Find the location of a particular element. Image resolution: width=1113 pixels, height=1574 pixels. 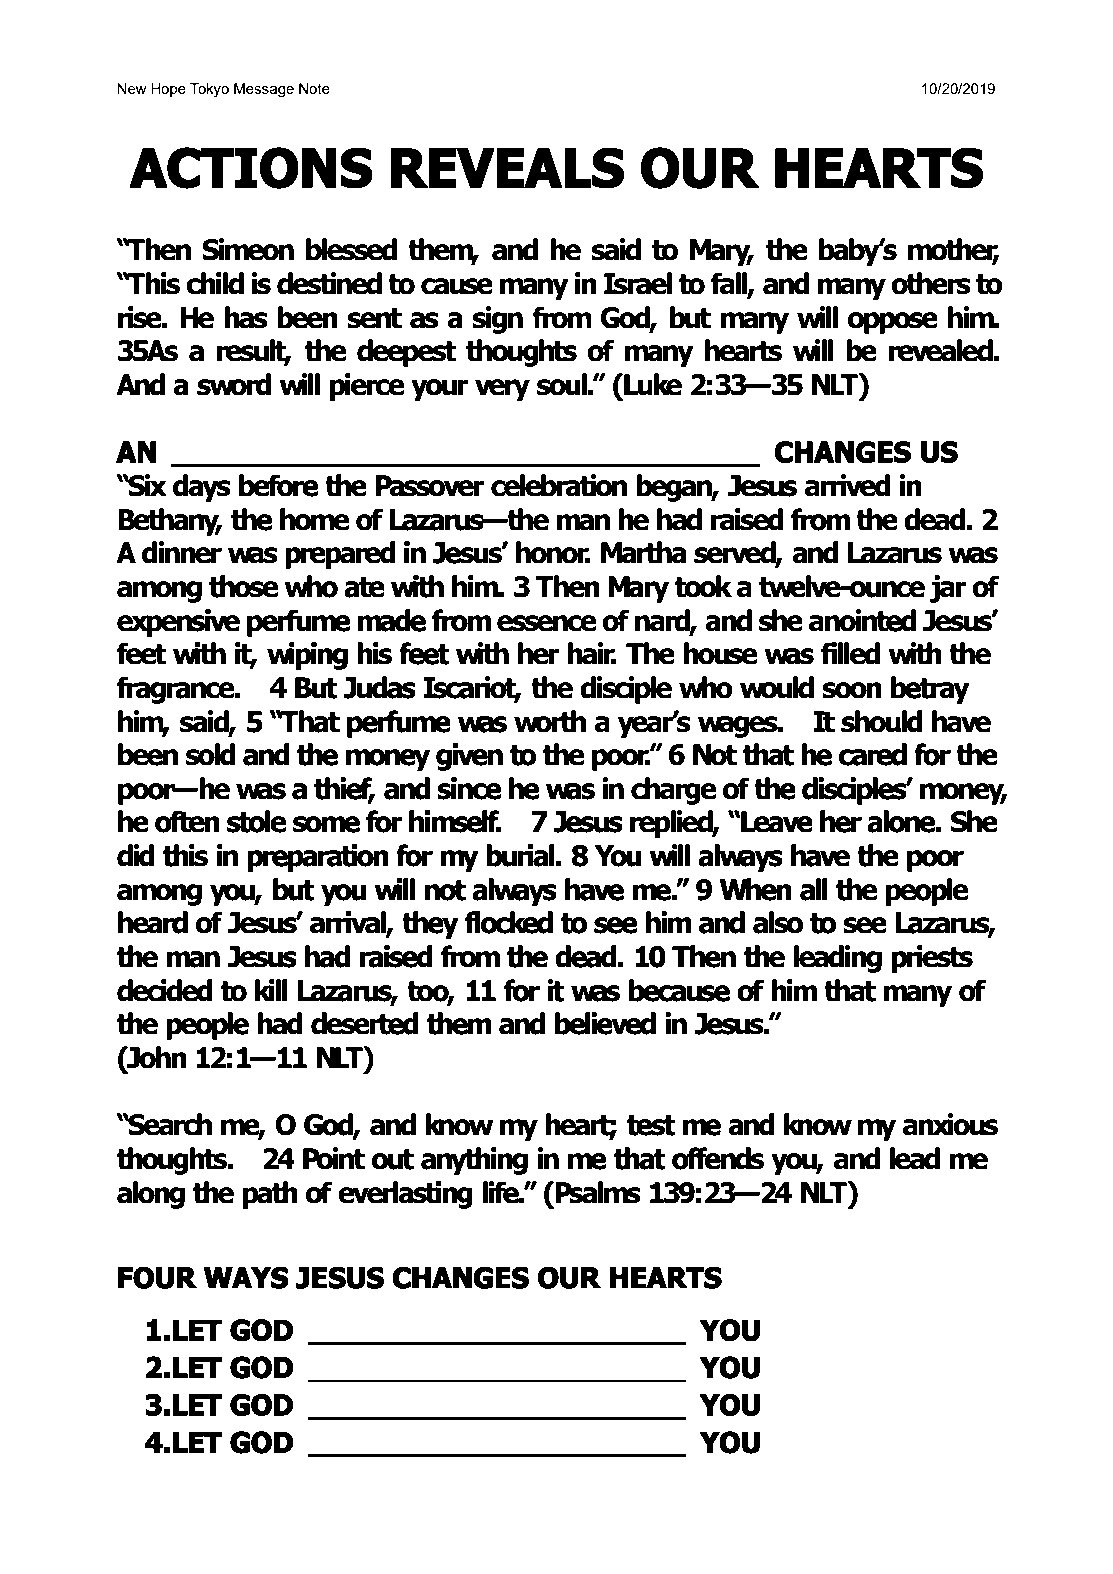

flocked is located at coordinates (509, 922).
